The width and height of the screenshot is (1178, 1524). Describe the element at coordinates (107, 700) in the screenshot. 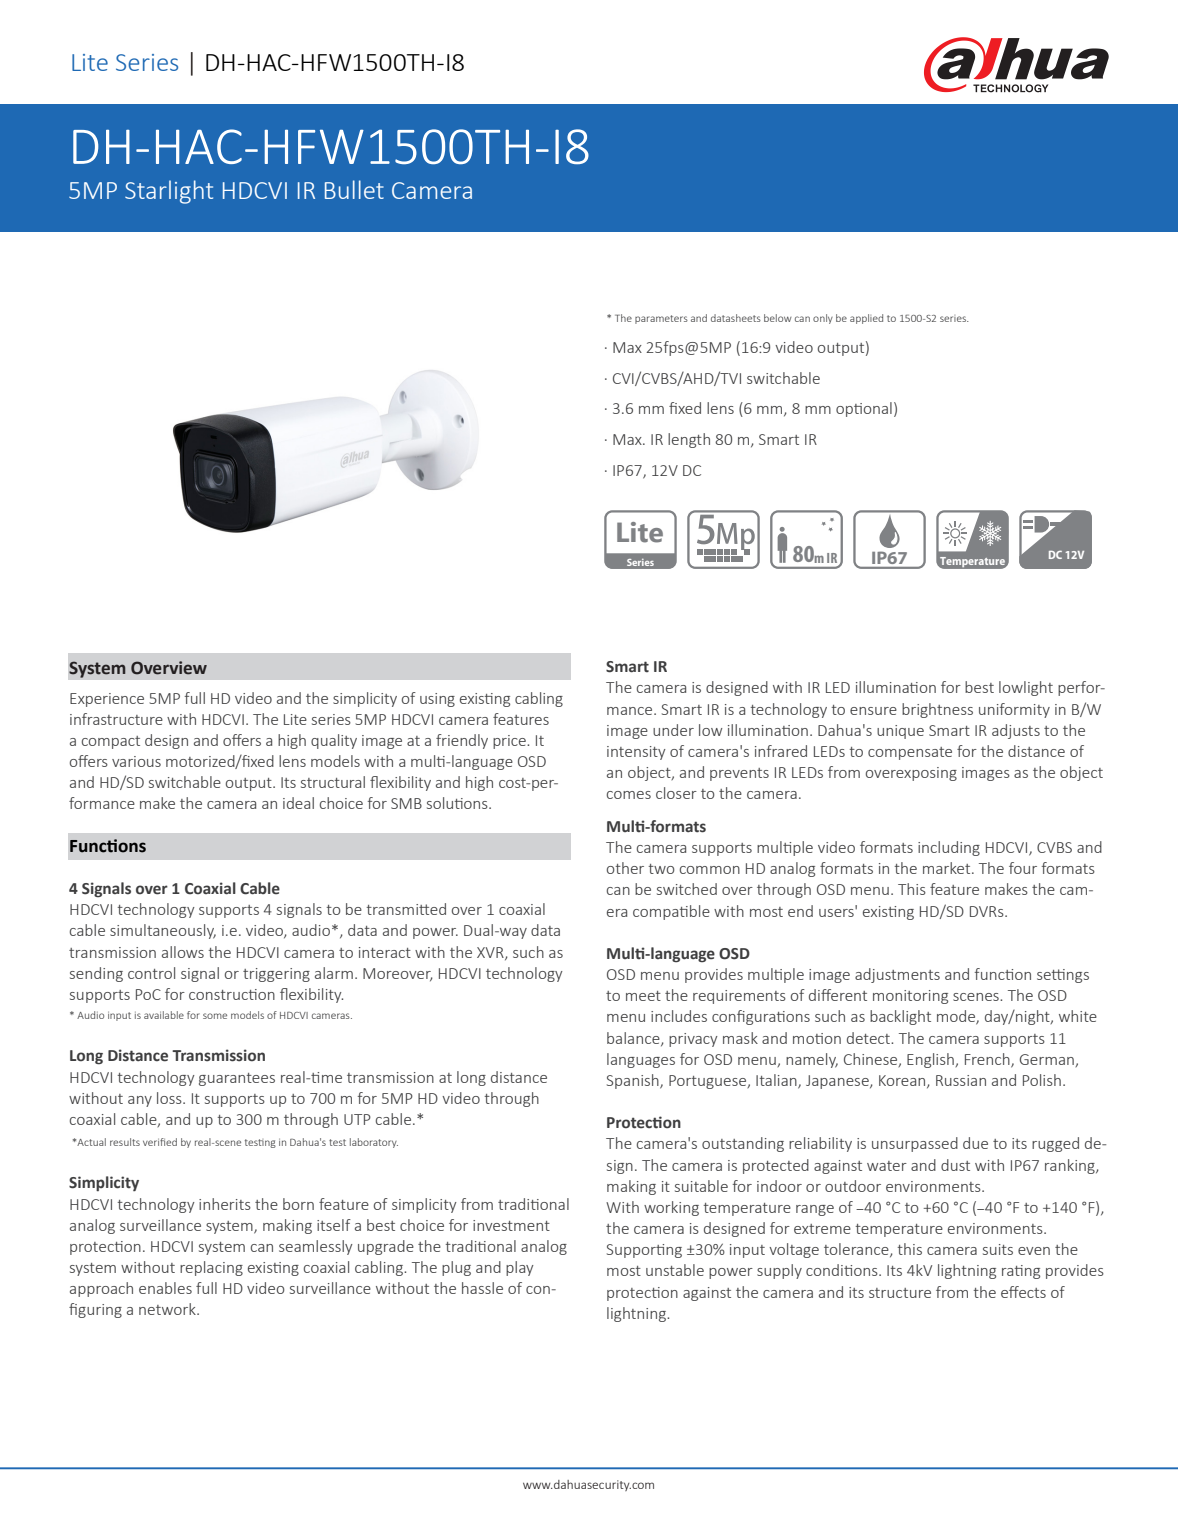

I see `Experience` at that location.
